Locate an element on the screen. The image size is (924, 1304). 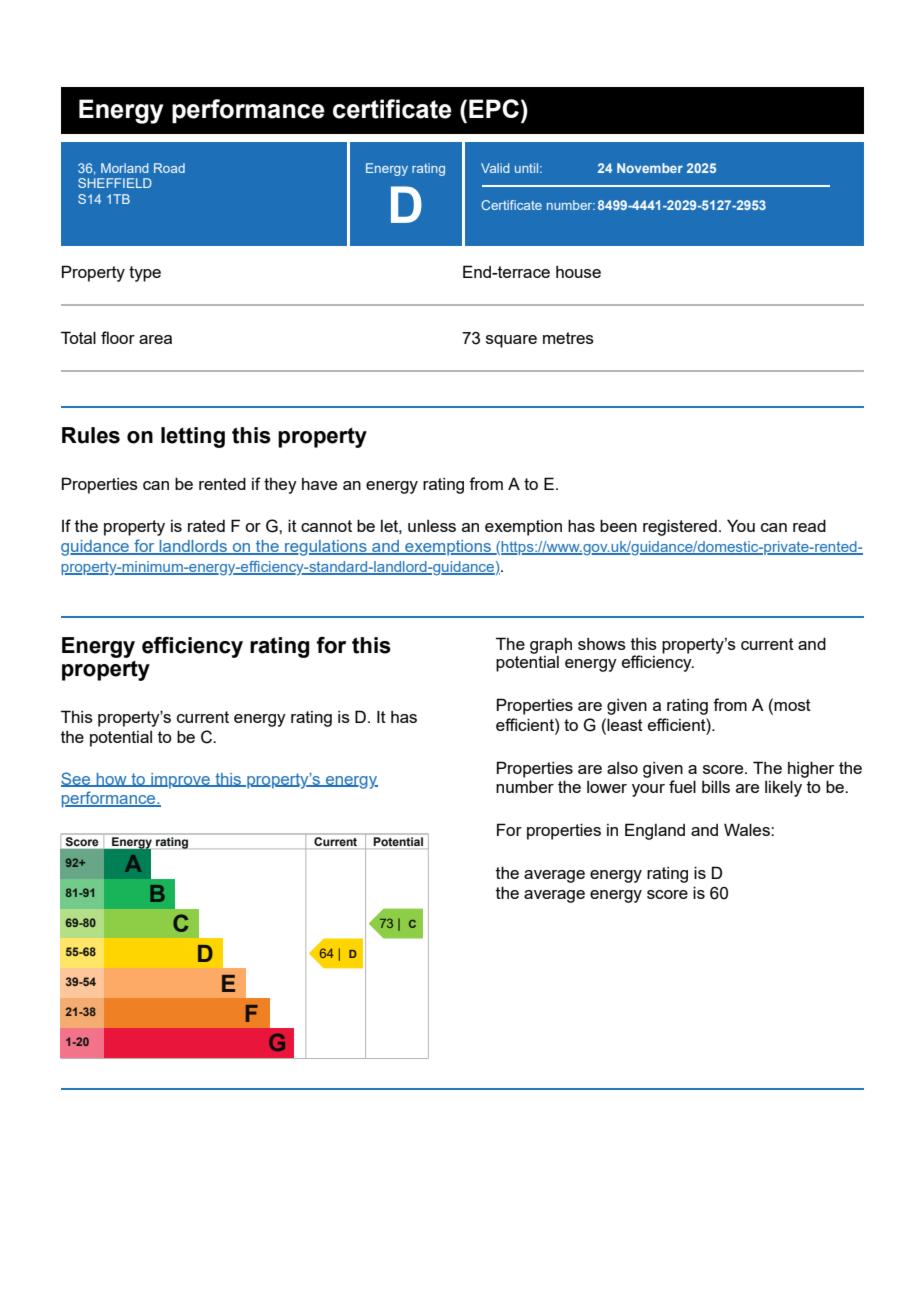
type is located at coordinates (145, 274).
